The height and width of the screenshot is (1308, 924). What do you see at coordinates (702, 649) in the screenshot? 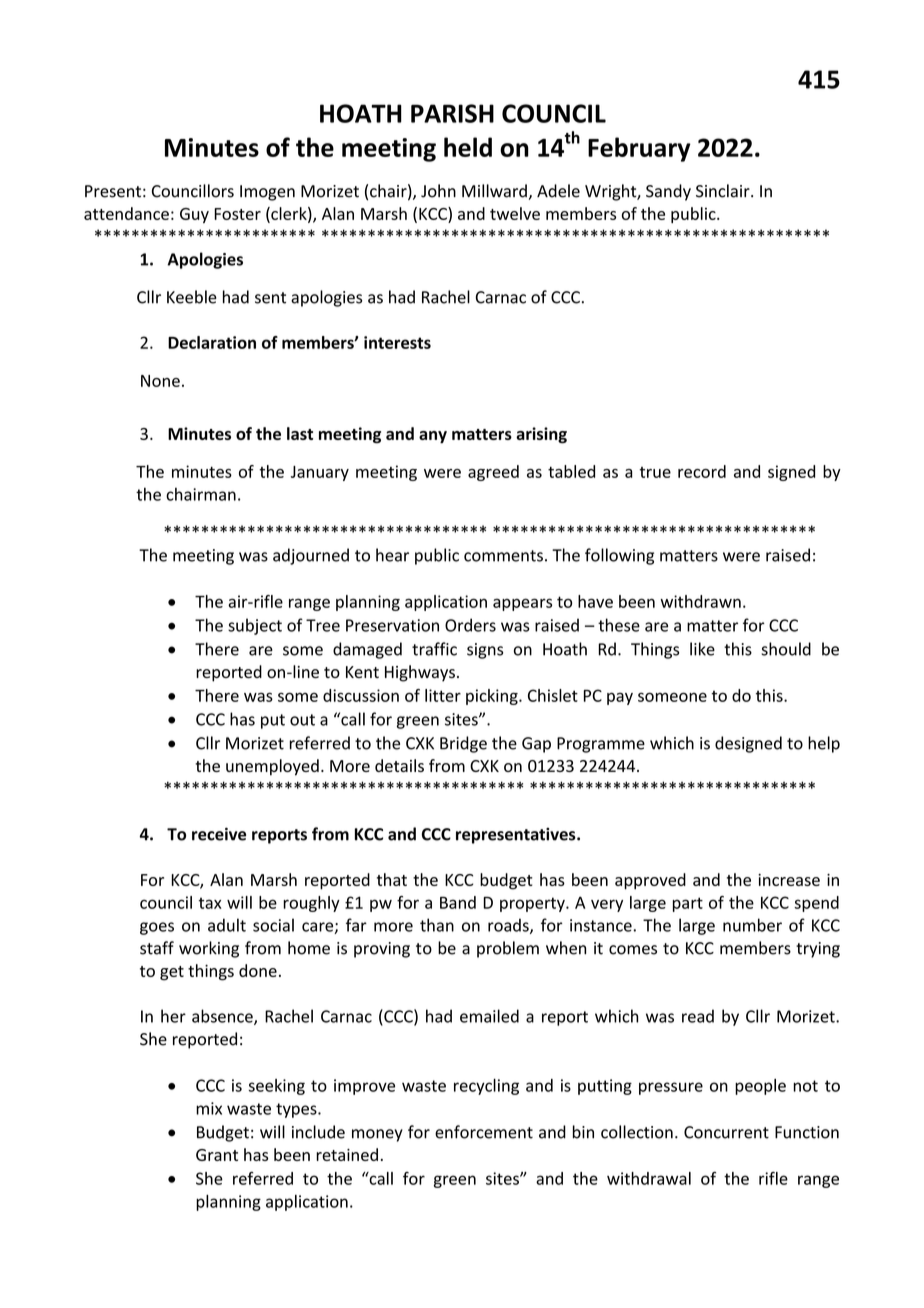
I see `like` at bounding box center [702, 649].
